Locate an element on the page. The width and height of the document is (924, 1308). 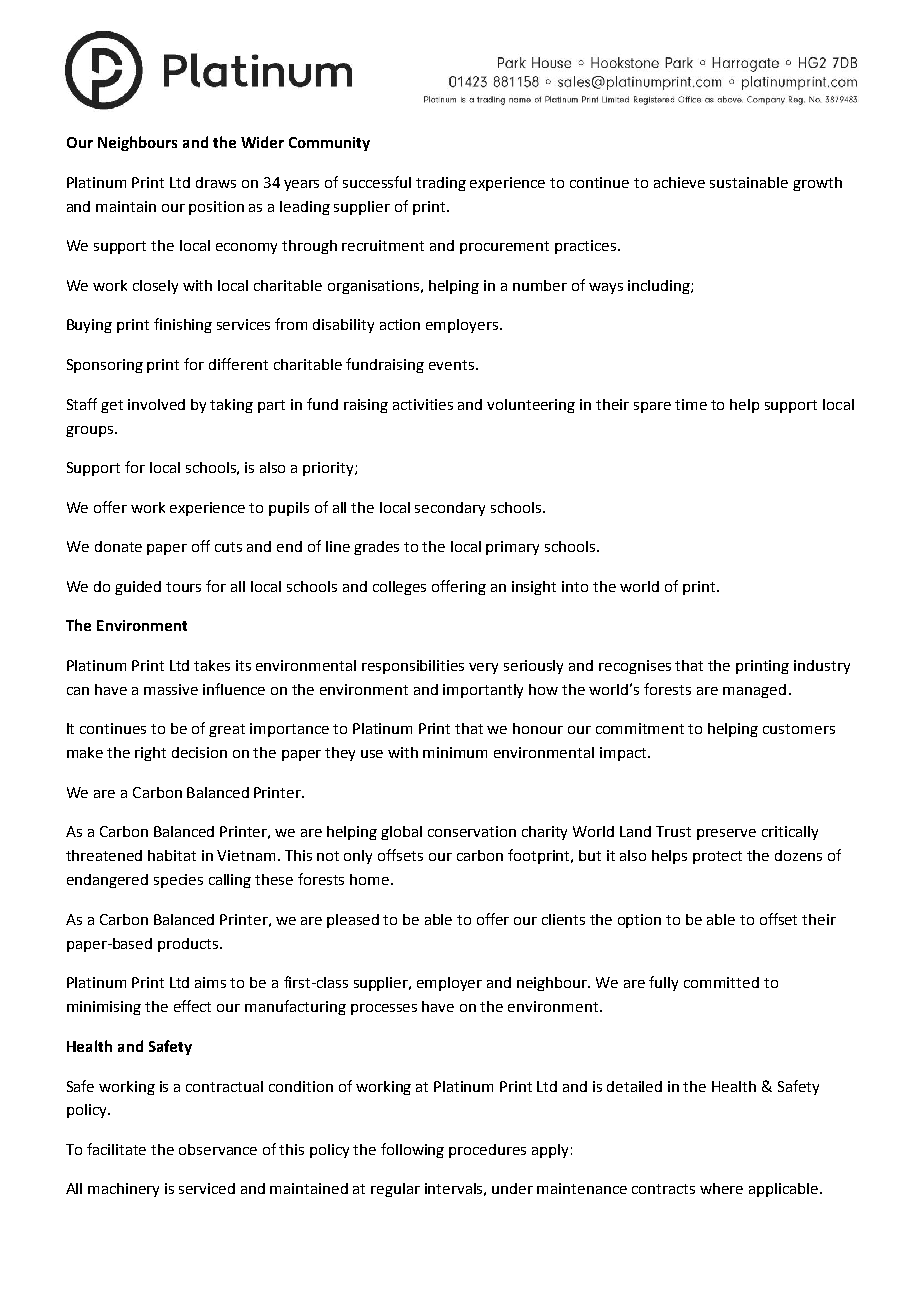
massive is located at coordinates (171, 689).
